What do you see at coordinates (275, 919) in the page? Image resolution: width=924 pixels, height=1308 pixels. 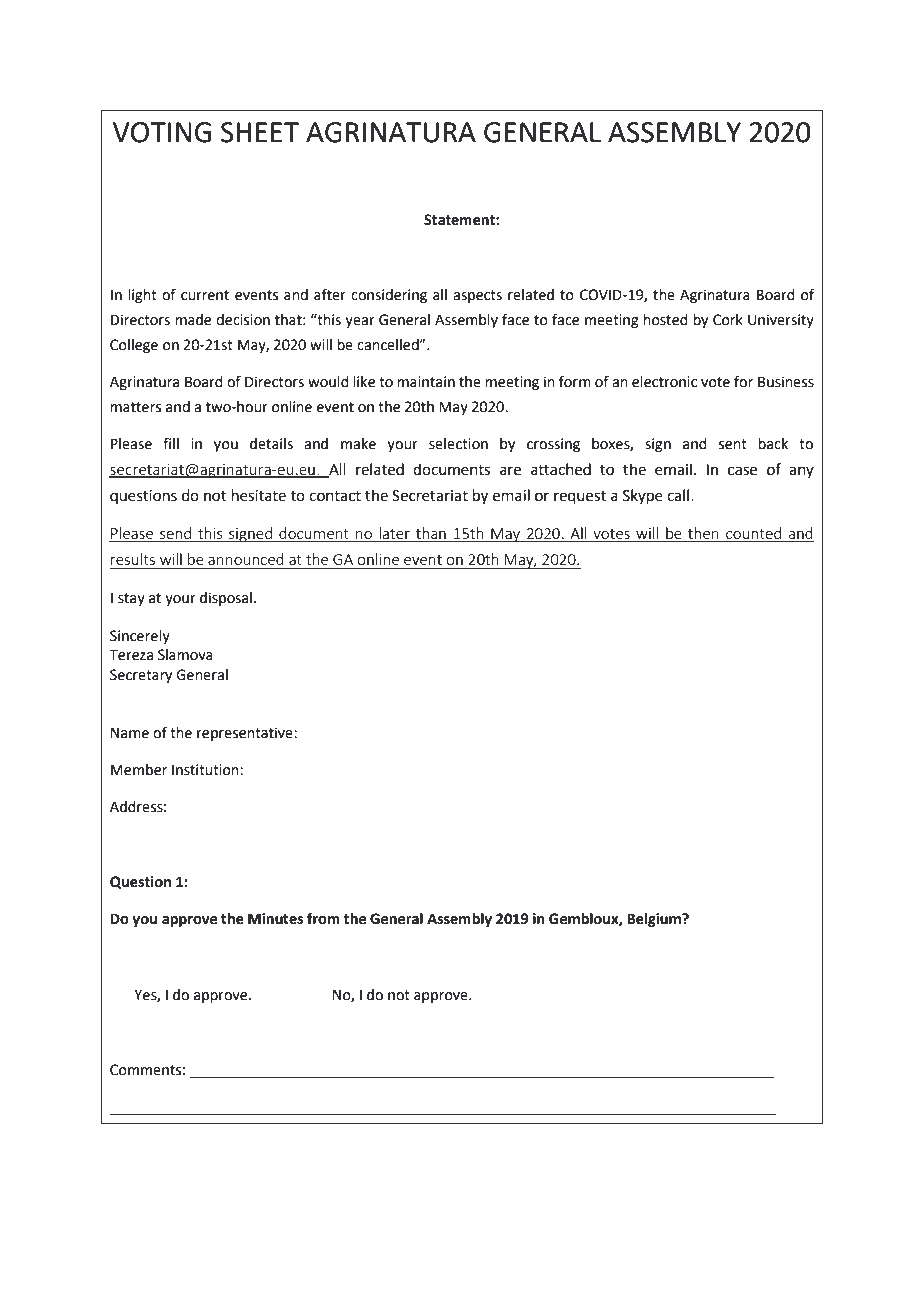 I see `Minutes` at bounding box center [275, 919].
